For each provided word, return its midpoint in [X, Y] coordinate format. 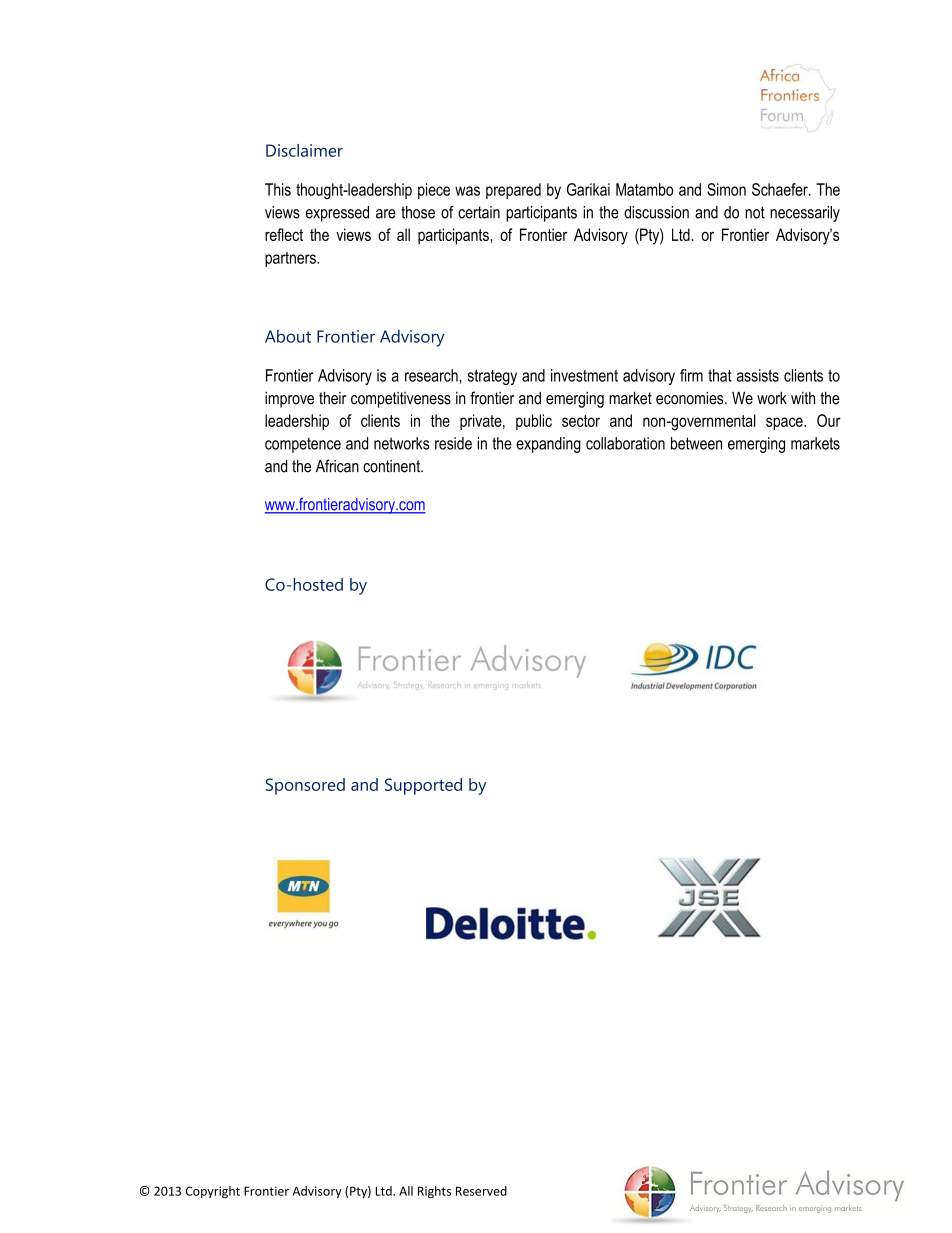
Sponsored [305, 786]
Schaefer [781, 189]
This [278, 189]
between [696, 443]
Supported [423, 786]
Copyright [213, 1192]
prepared [513, 191]
